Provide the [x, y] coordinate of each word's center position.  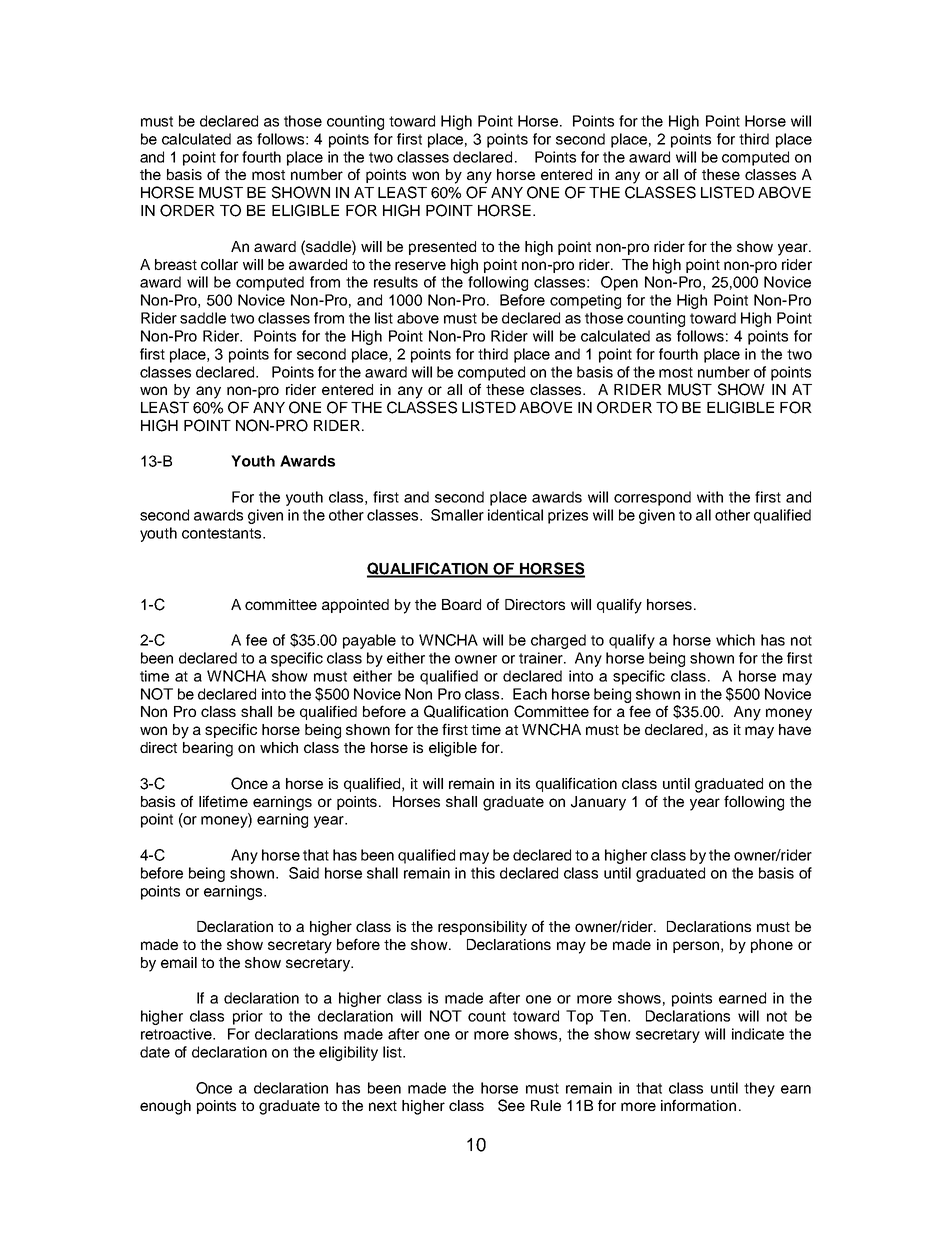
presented [442, 248]
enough [165, 1107]
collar [219, 264]
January [598, 803]
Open [619, 283]
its [523, 783]
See [511, 1105]
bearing [208, 749]
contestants [223, 533]
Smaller [457, 515]
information [698, 1105]
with [710, 497]
